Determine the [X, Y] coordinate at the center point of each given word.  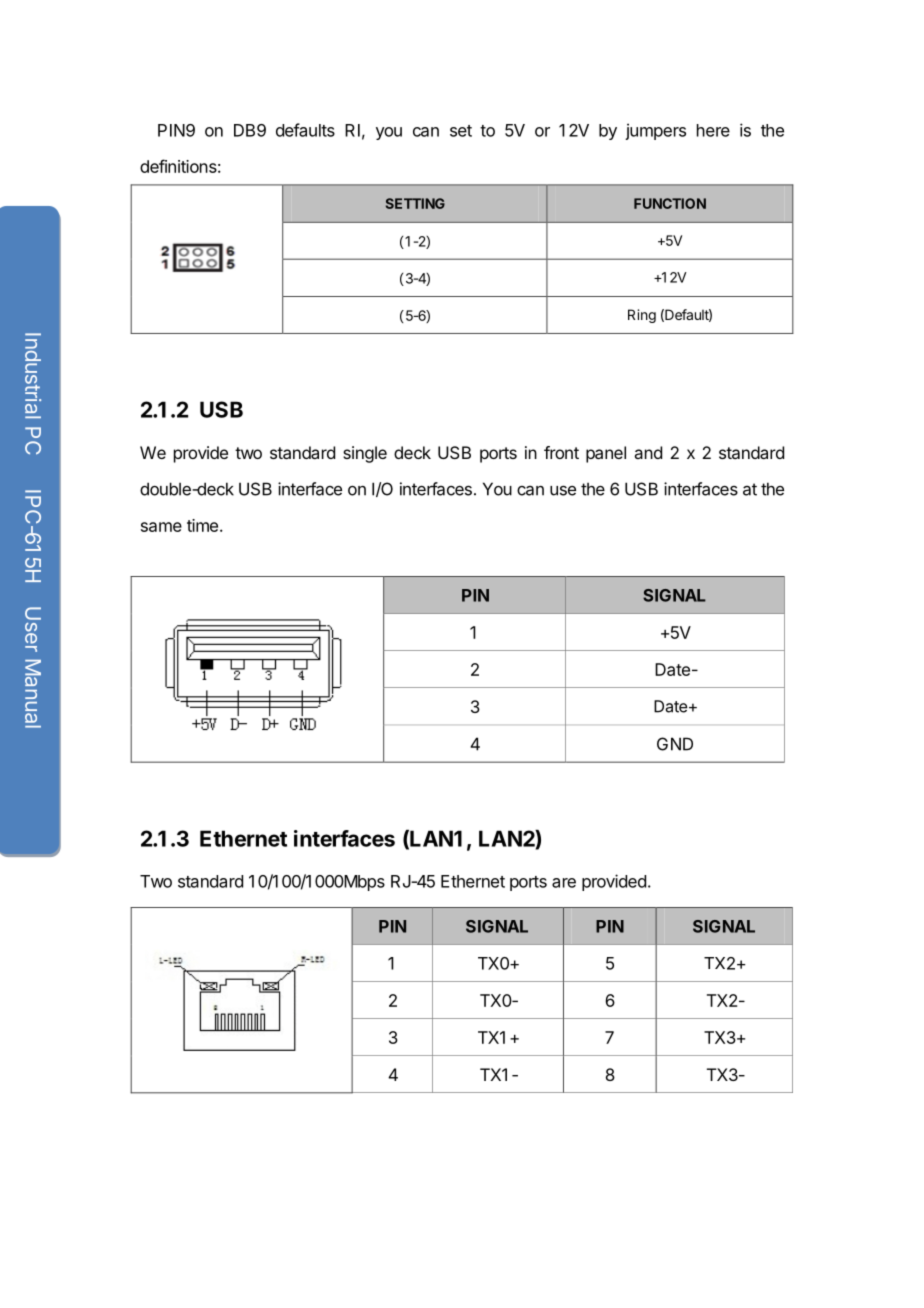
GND [675, 744]
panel [606, 454]
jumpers [655, 131]
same [161, 527]
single [365, 454]
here [713, 130]
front [561, 452]
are [564, 883]
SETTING [415, 203]
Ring [642, 316]
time [202, 525]
